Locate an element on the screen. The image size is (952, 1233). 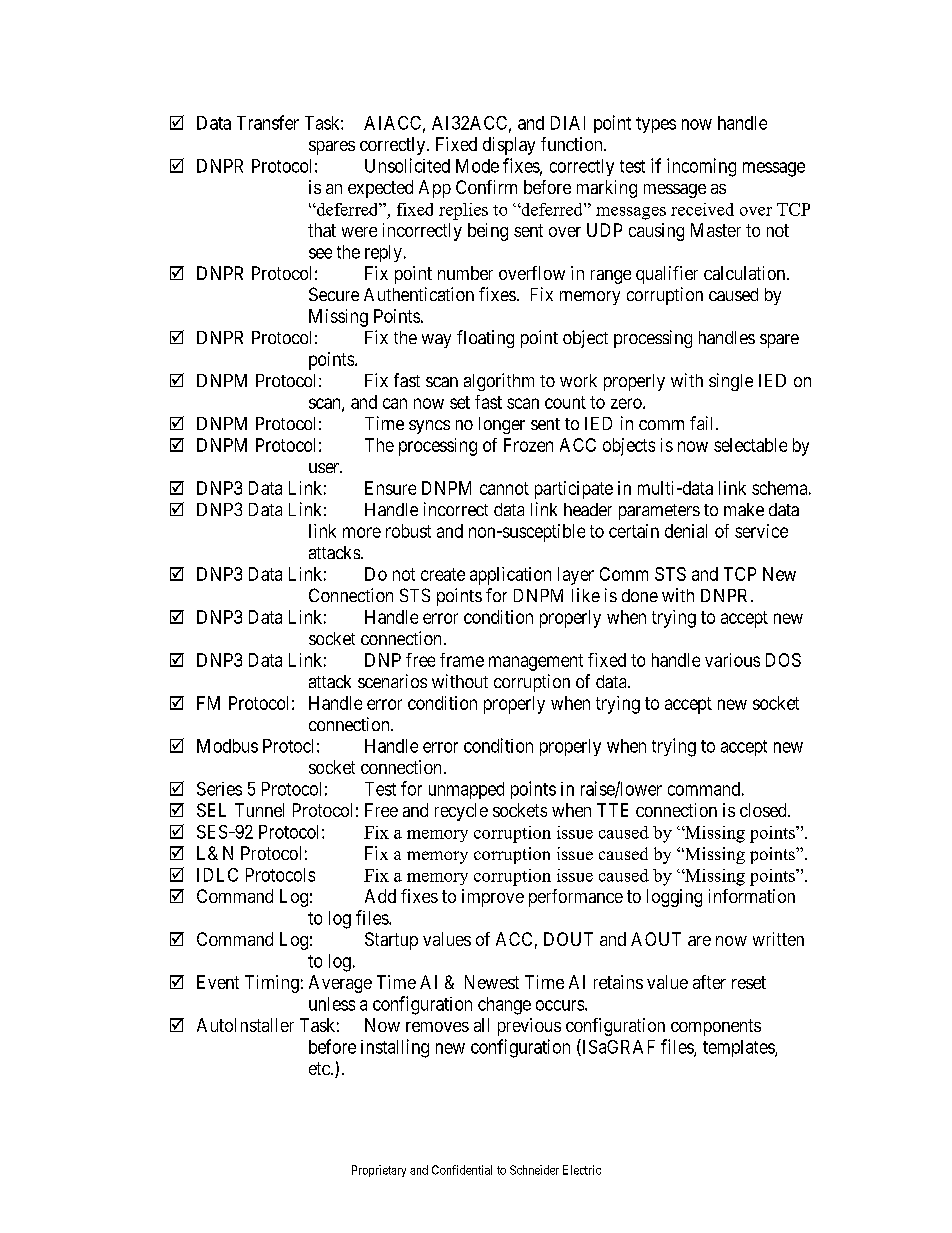
cannot is located at coordinates (504, 488).
